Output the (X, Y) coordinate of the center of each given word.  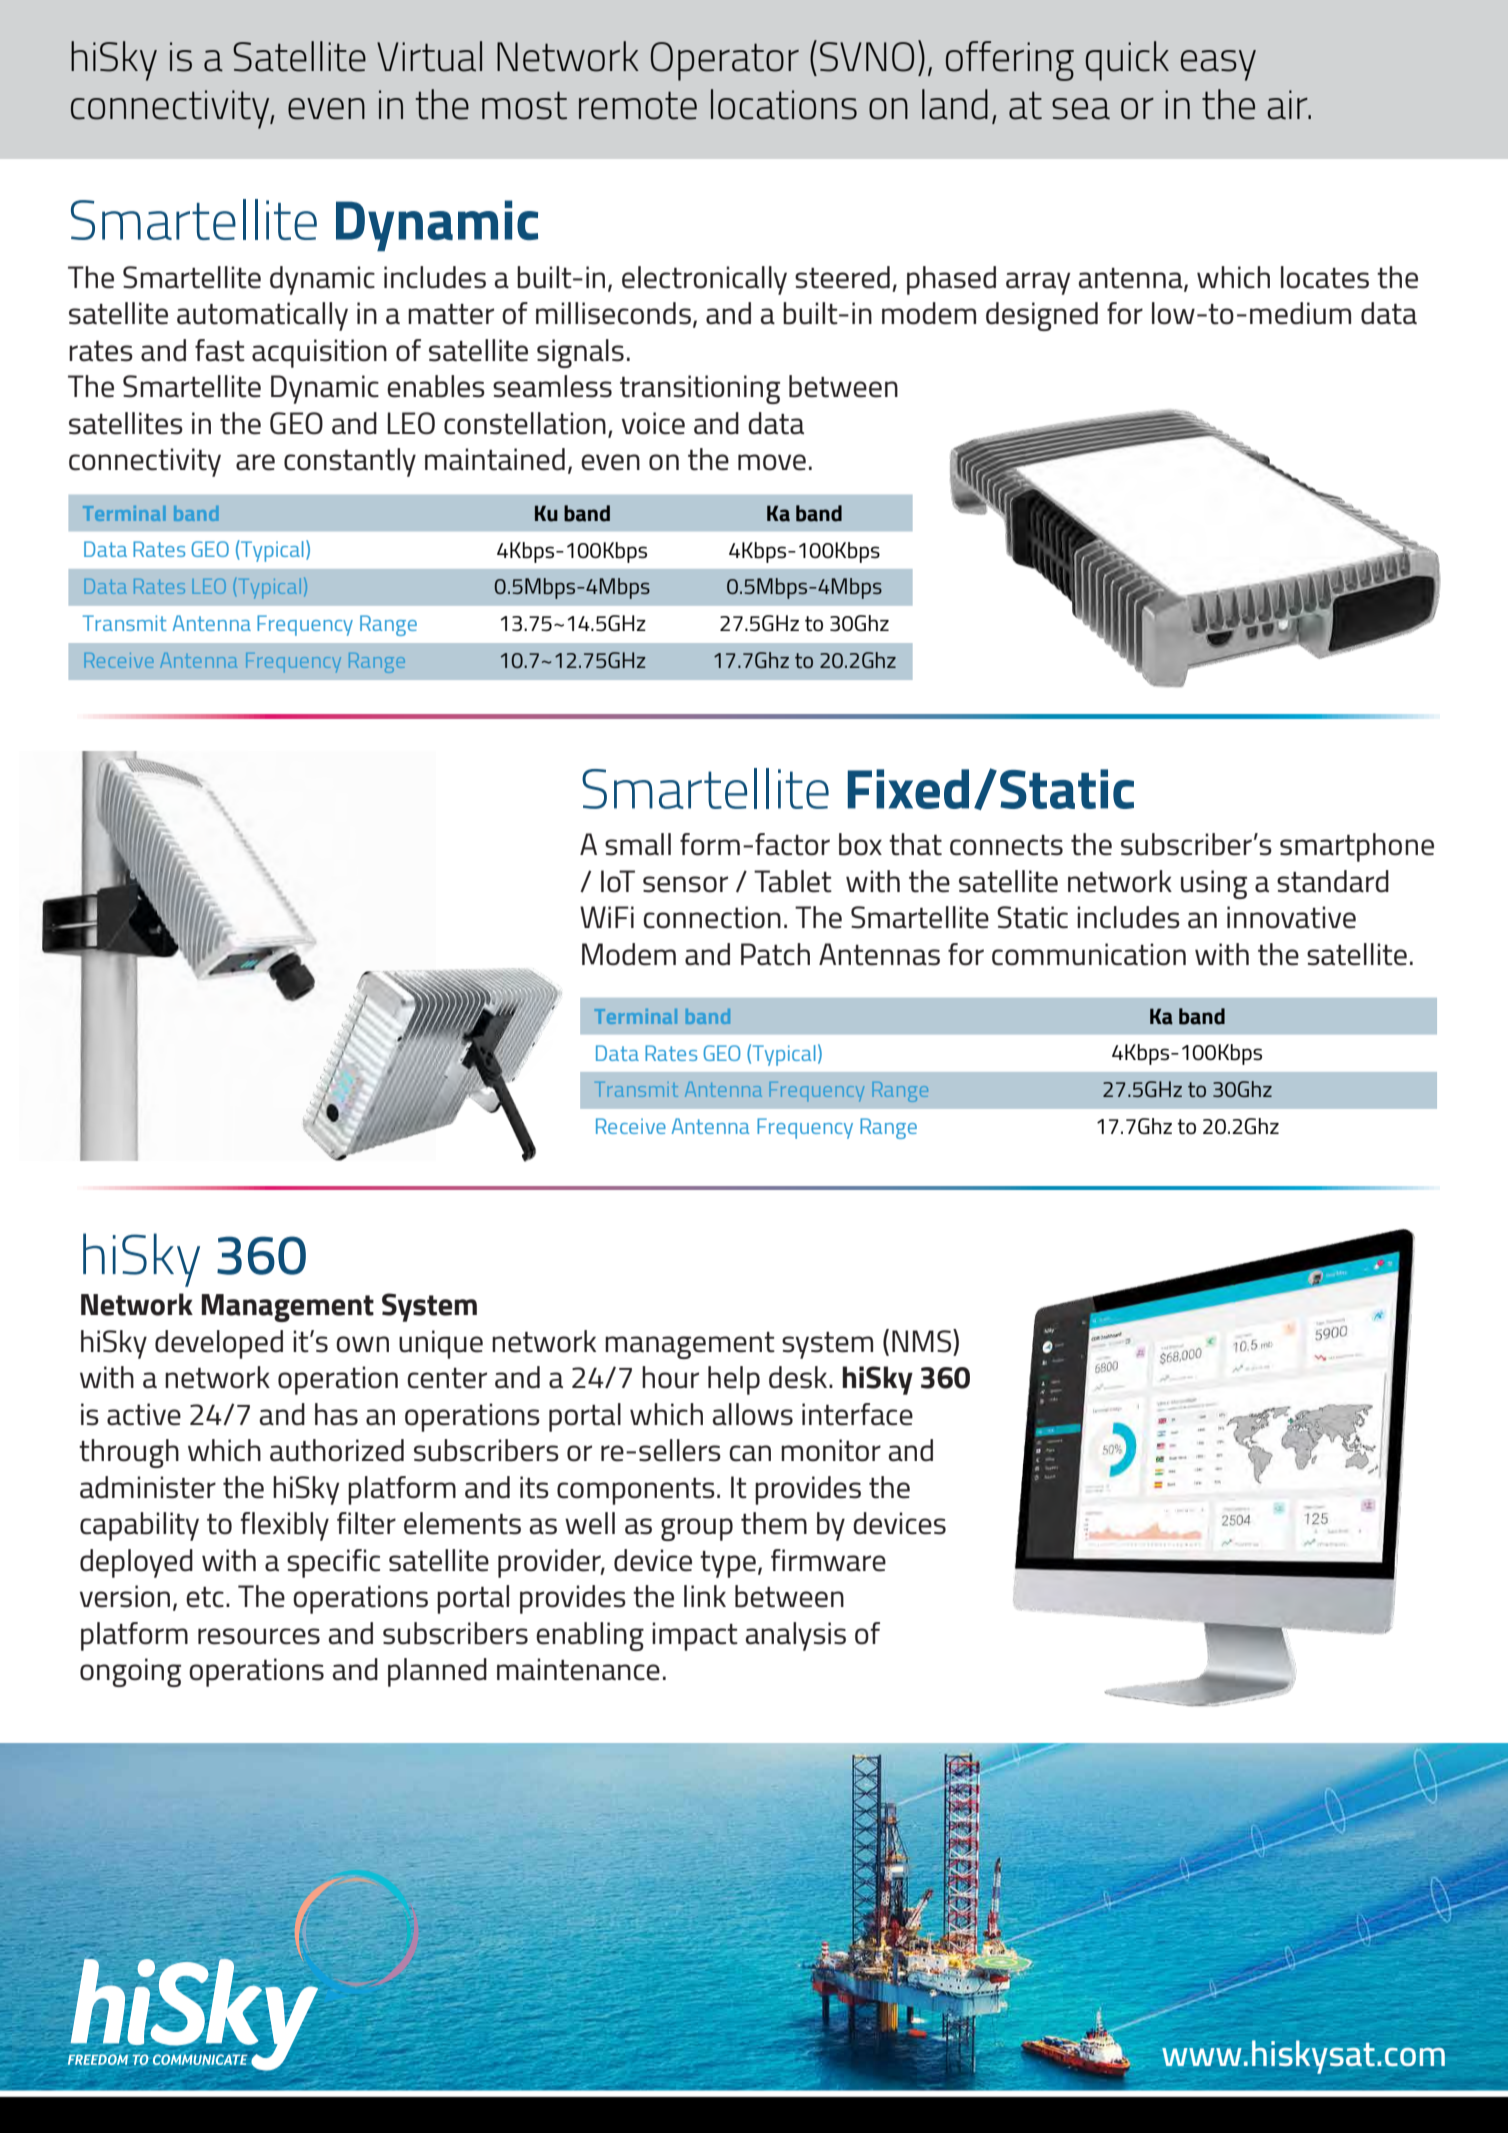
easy (1218, 65)
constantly (350, 462)
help (734, 1380)
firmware (828, 1560)
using (1214, 884)
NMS (923, 1341)
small (638, 844)
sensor (685, 884)
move (772, 462)
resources (259, 1636)
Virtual (429, 56)
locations (784, 104)
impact (695, 1636)
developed (219, 1344)
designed (1042, 316)
